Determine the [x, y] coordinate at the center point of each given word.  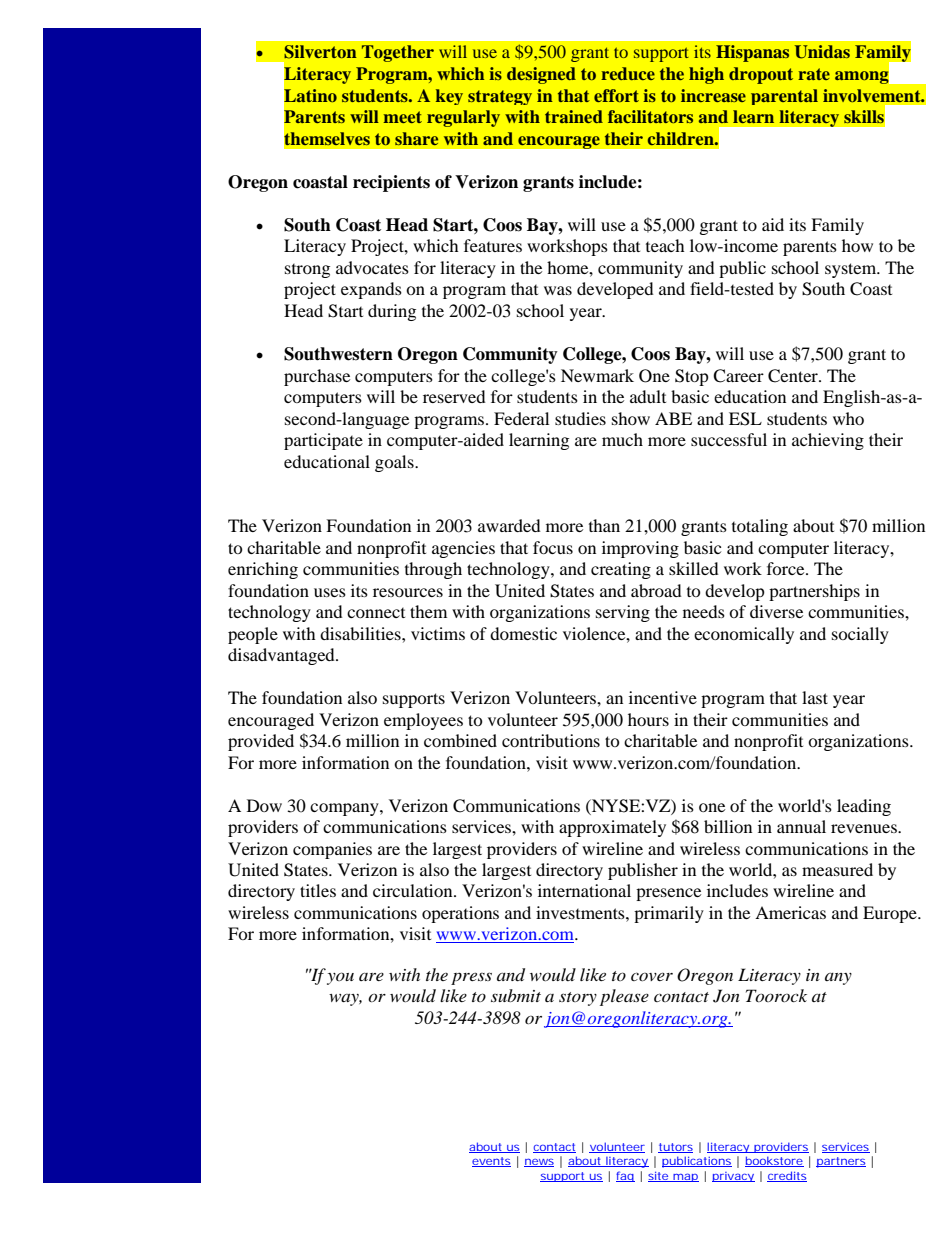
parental [784, 97]
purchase [317, 377]
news [539, 1162]
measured [837, 869]
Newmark [597, 375]
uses [330, 592]
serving [623, 613]
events [491, 1162]
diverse [776, 611]
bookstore [774, 1161]
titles [318, 890]
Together [398, 53]
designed [541, 75]
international [584, 890]
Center [794, 376]
